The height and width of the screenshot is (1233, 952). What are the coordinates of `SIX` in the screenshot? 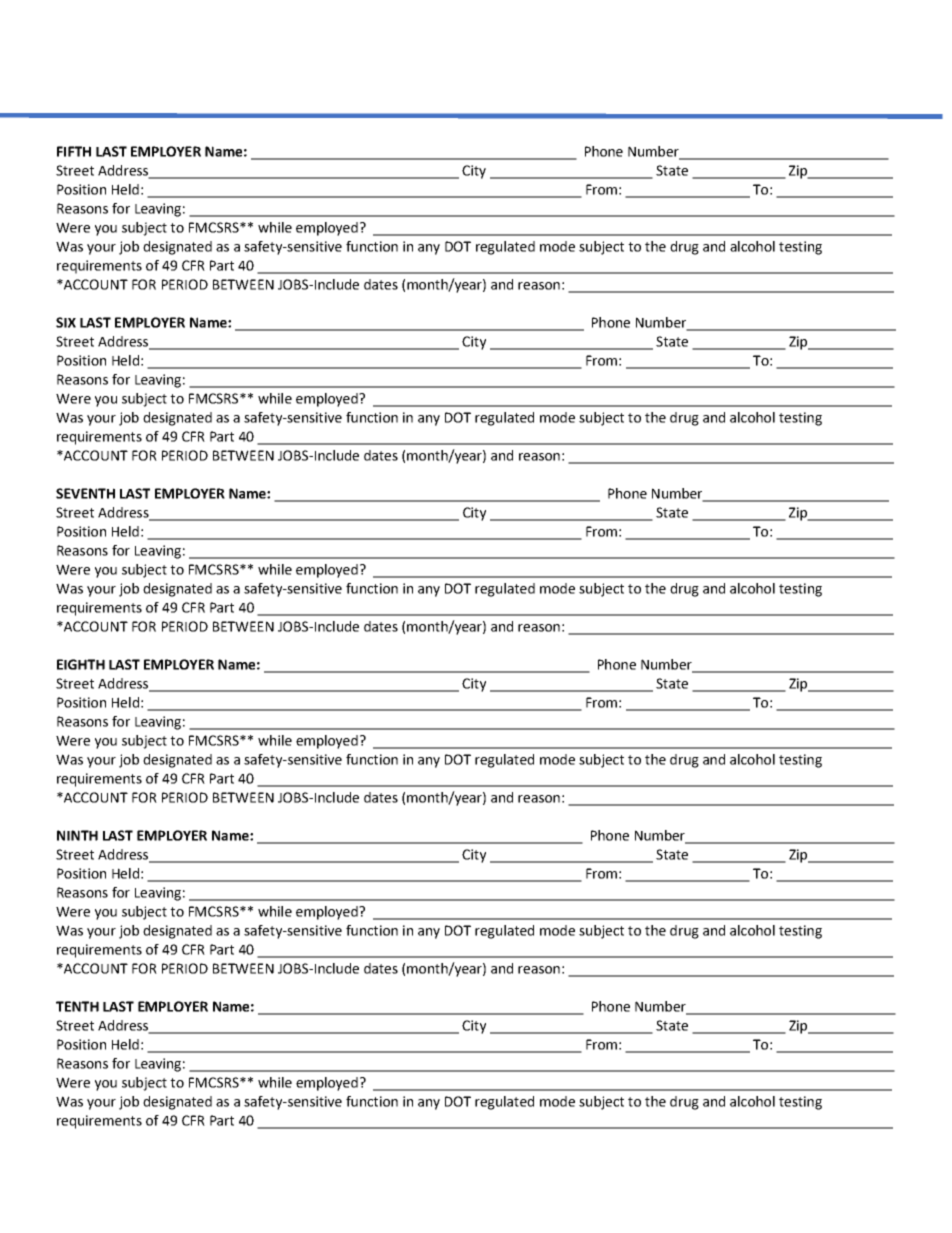 It's located at (66, 322).
